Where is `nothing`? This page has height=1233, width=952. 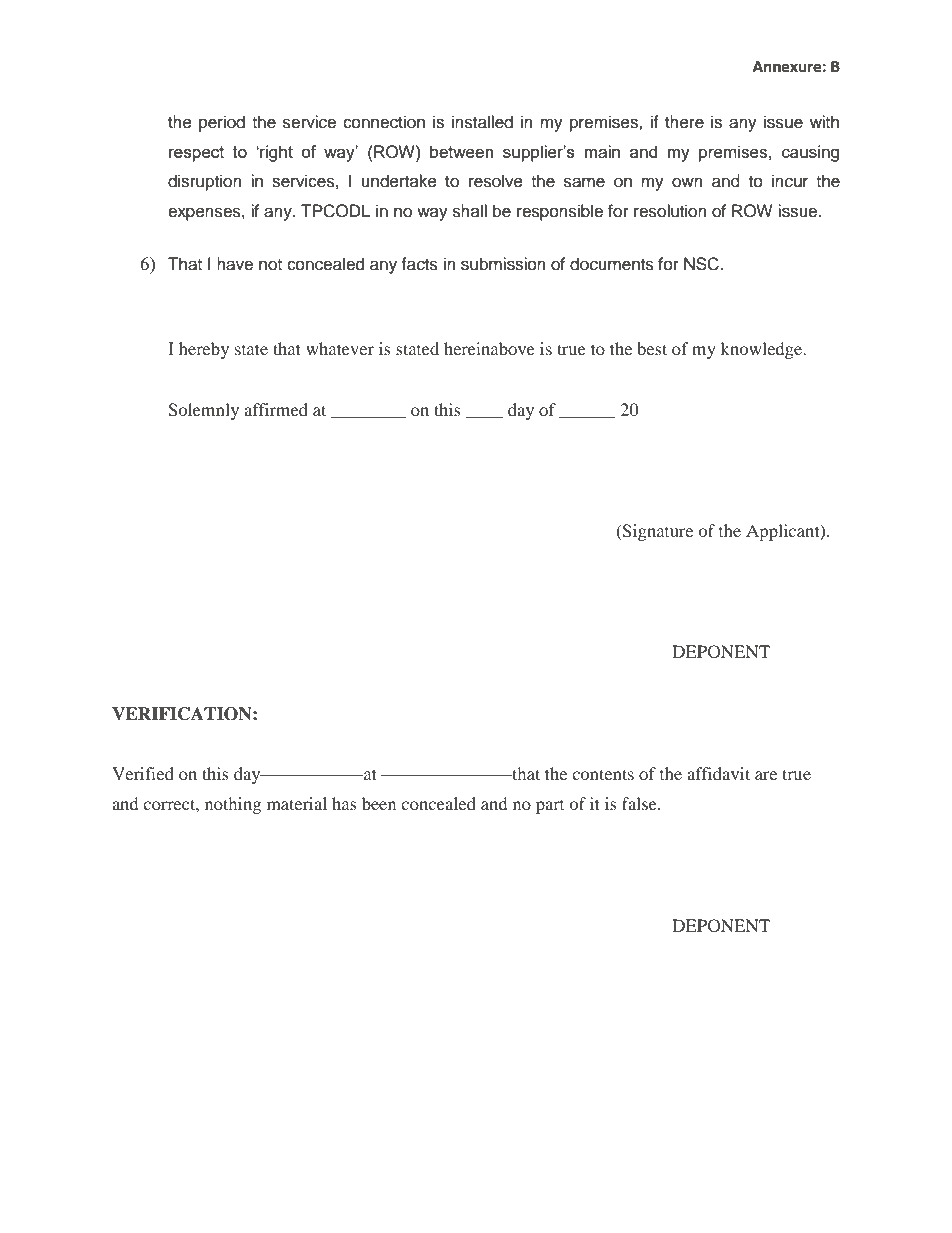 nothing is located at coordinates (233, 805).
